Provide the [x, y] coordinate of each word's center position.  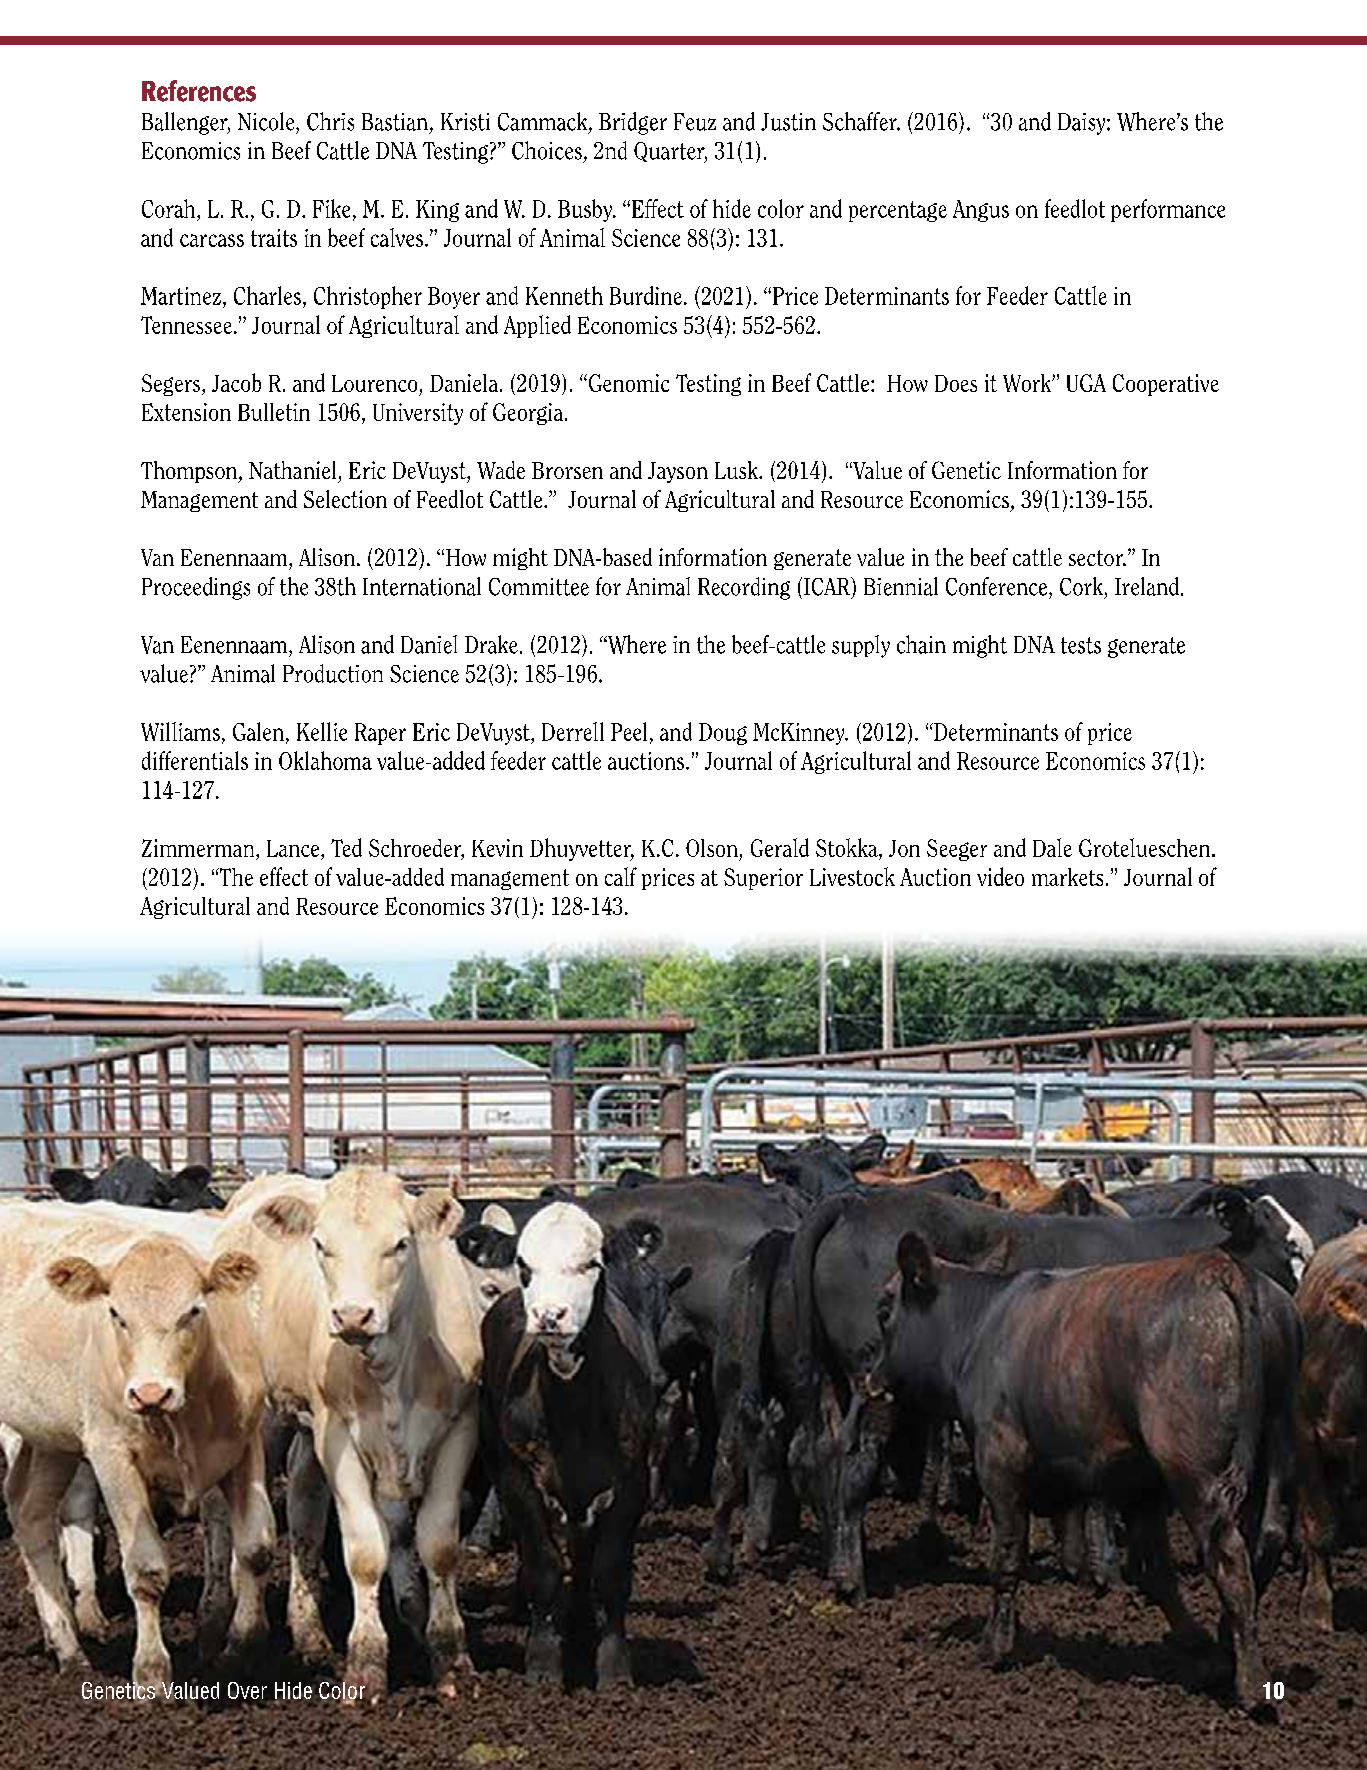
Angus [981, 211]
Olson [712, 848]
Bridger [633, 123]
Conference [998, 586]
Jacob [236, 382]
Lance [294, 850]
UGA [1086, 383]
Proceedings [196, 588]
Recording [744, 588]
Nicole [267, 121]
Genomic [629, 383]
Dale [1052, 847]
